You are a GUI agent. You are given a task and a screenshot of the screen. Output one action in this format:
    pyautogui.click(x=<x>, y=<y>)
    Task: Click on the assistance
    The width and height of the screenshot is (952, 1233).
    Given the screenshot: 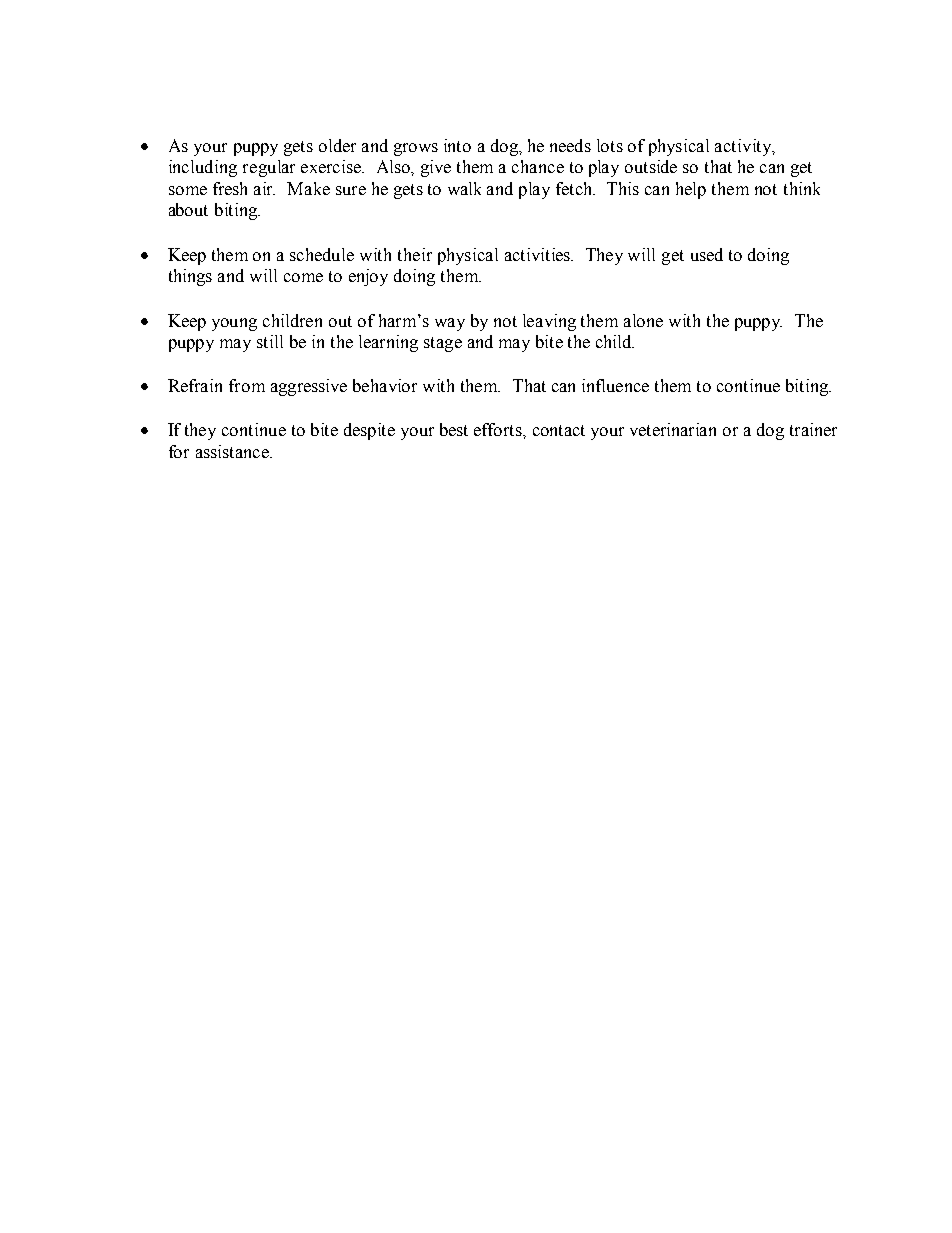 What is the action you would take?
    pyautogui.click(x=233, y=451)
